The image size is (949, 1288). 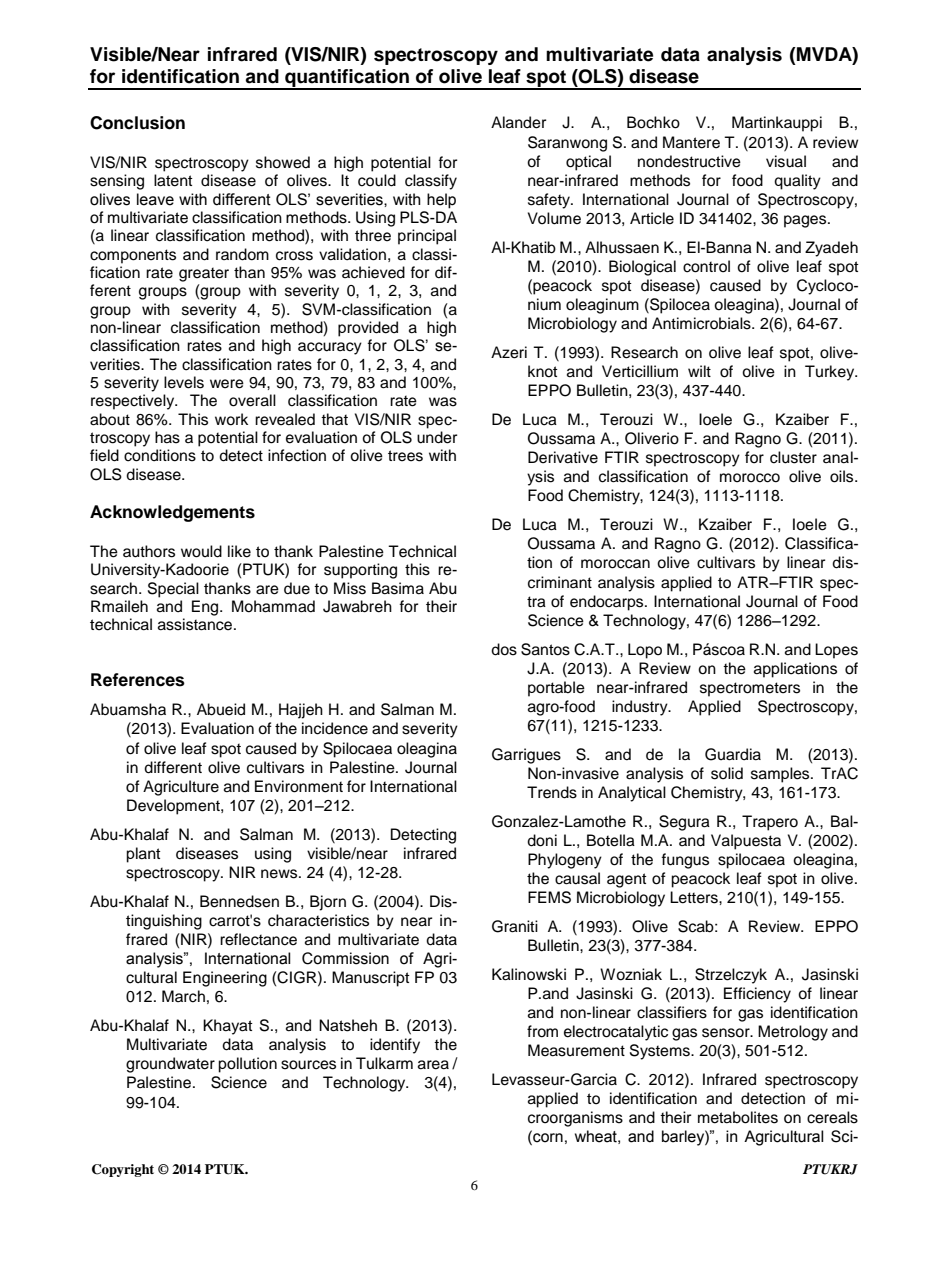 What do you see at coordinates (699, 371) in the screenshot?
I see `wilt` at bounding box center [699, 371].
